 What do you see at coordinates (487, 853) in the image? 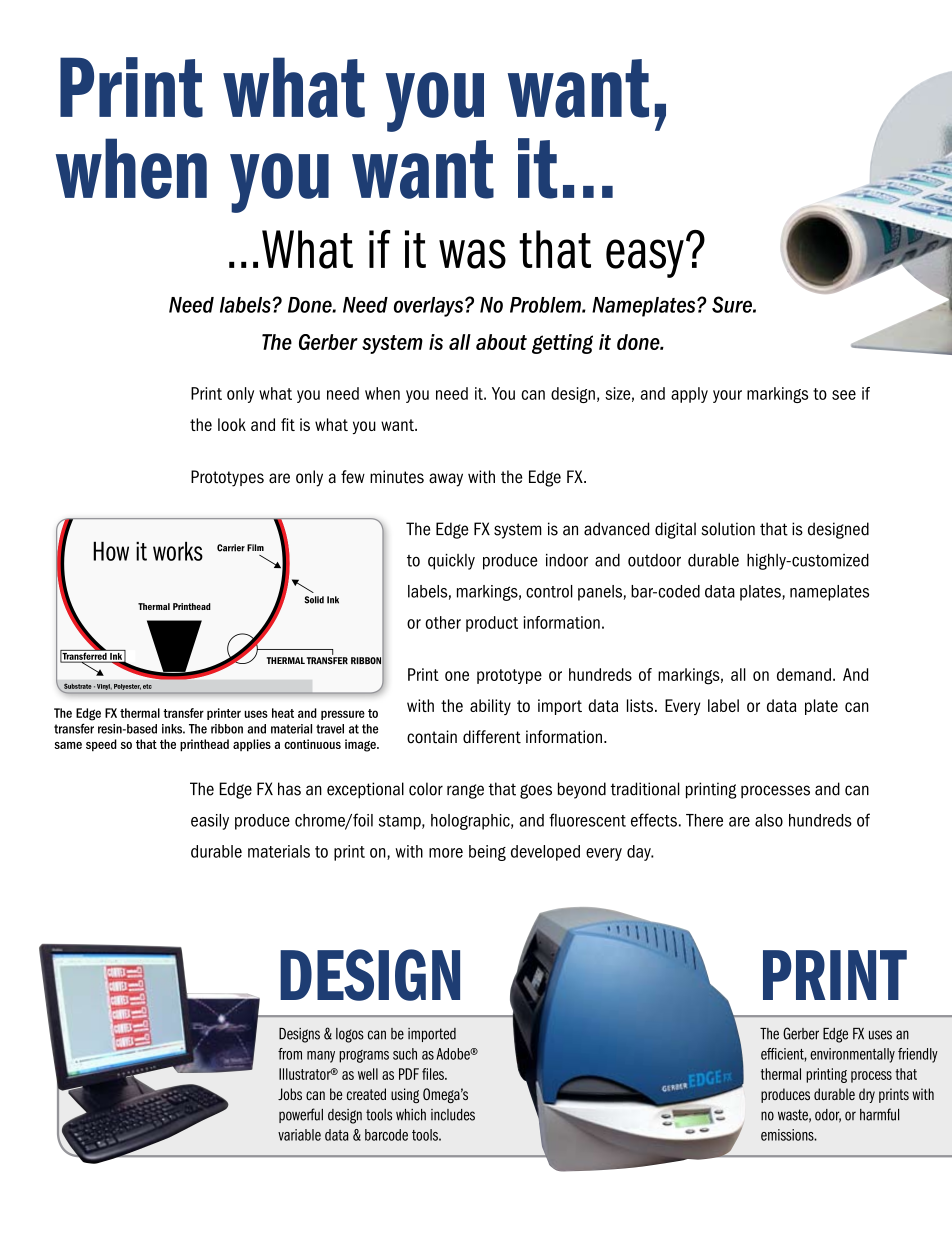
I see `being` at bounding box center [487, 853].
